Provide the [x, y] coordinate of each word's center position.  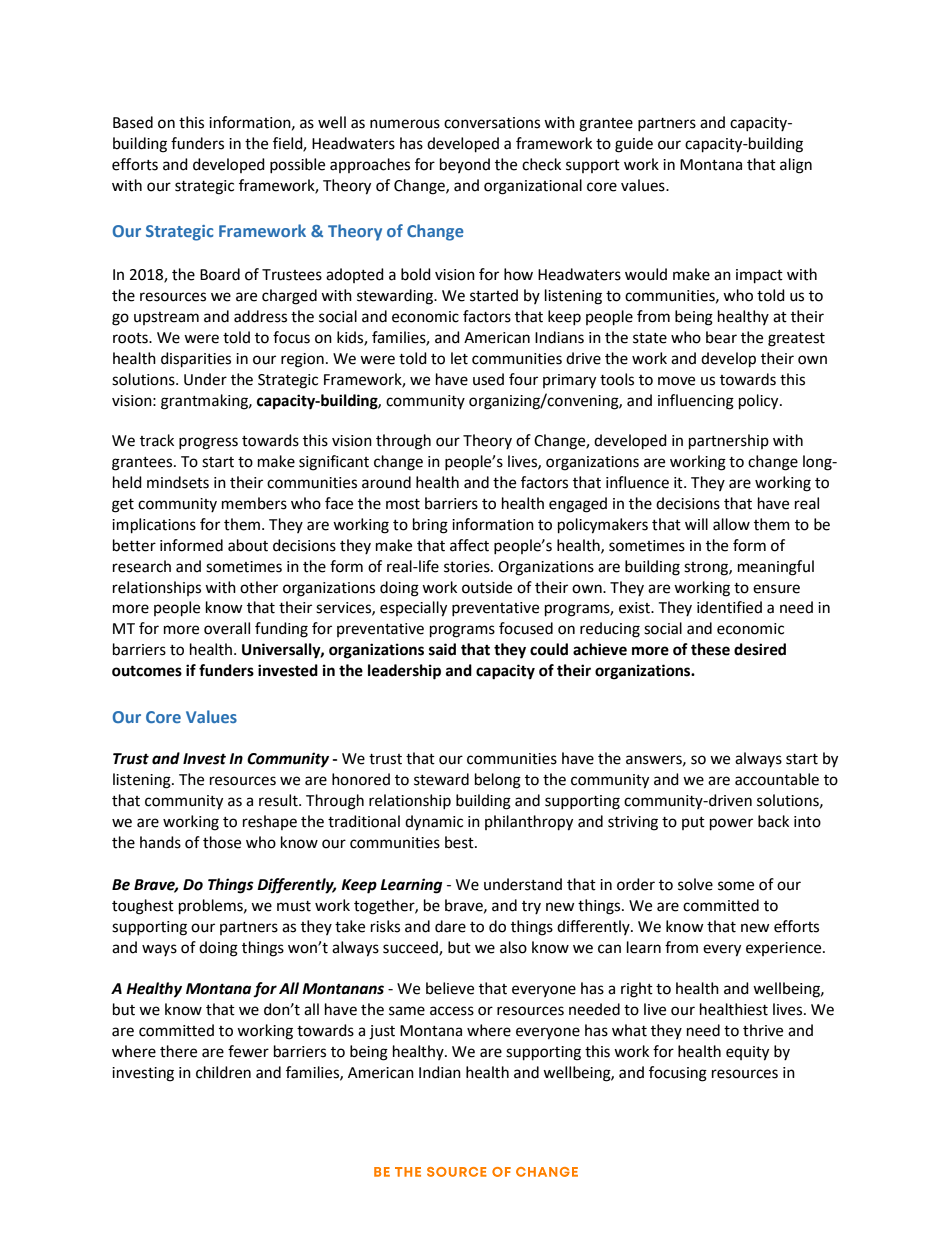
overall [227, 628]
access [452, 1011]
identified [729, 607]
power [731, 824]
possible [297, 165]
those [222, 842]
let [459, 358]
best [460, 842]
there [178, 1051]
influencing [696, 402]
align [796, 166]
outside [487, 587]
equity [747, 1053]
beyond [465, 165]
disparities [196, 360]
